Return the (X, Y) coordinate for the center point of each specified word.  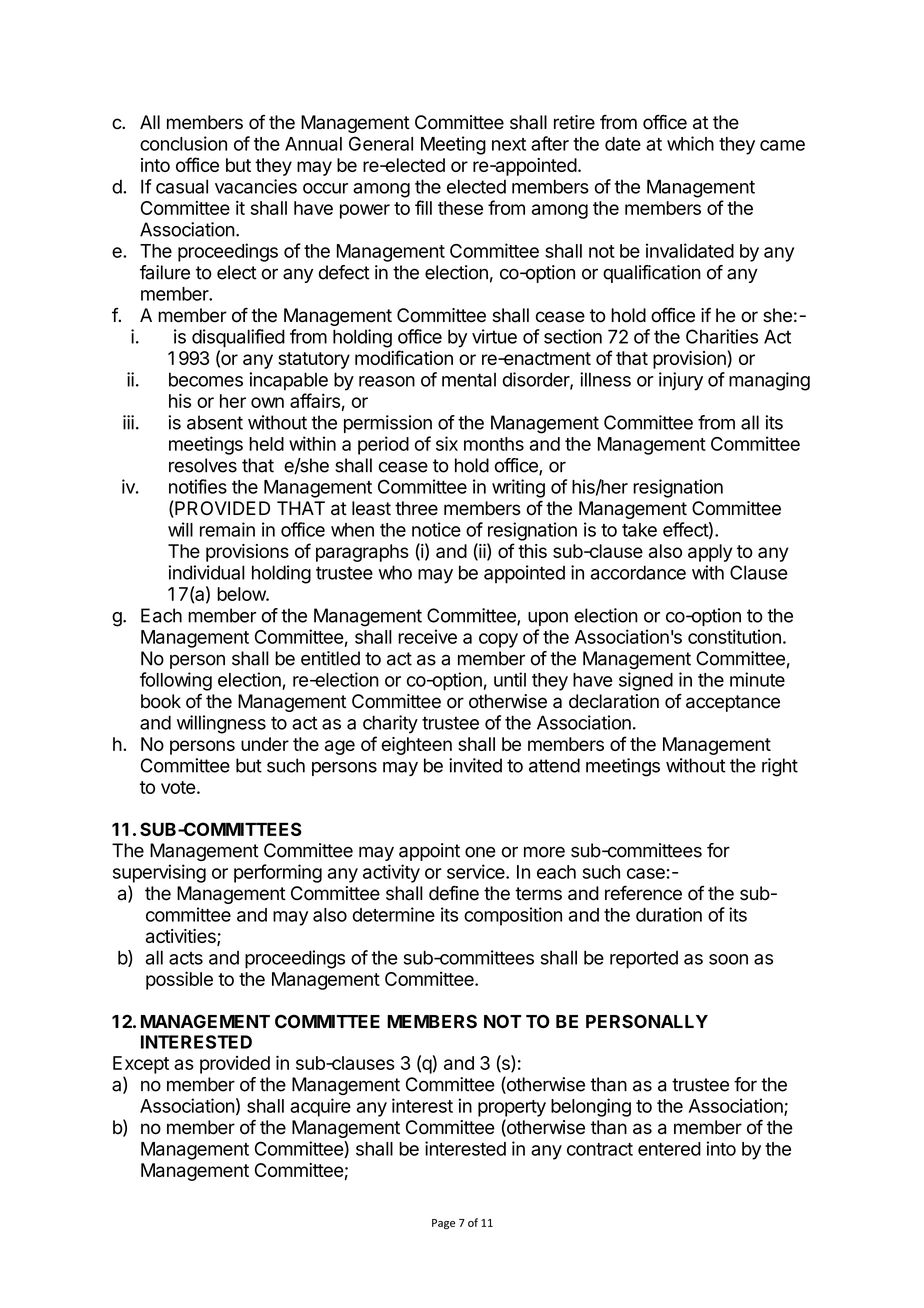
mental (469, 380)
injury (681, 381)
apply (710, 553)
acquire (320, 1107)
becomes (206, 379)
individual (206, 572)
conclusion (183, 143)
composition (513, 916)
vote (178, 787)
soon (728, 959)
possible (179, 980)
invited (475, 765)
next (509, 144)
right (780, 767)
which (690, 143)
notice (436, 529)
